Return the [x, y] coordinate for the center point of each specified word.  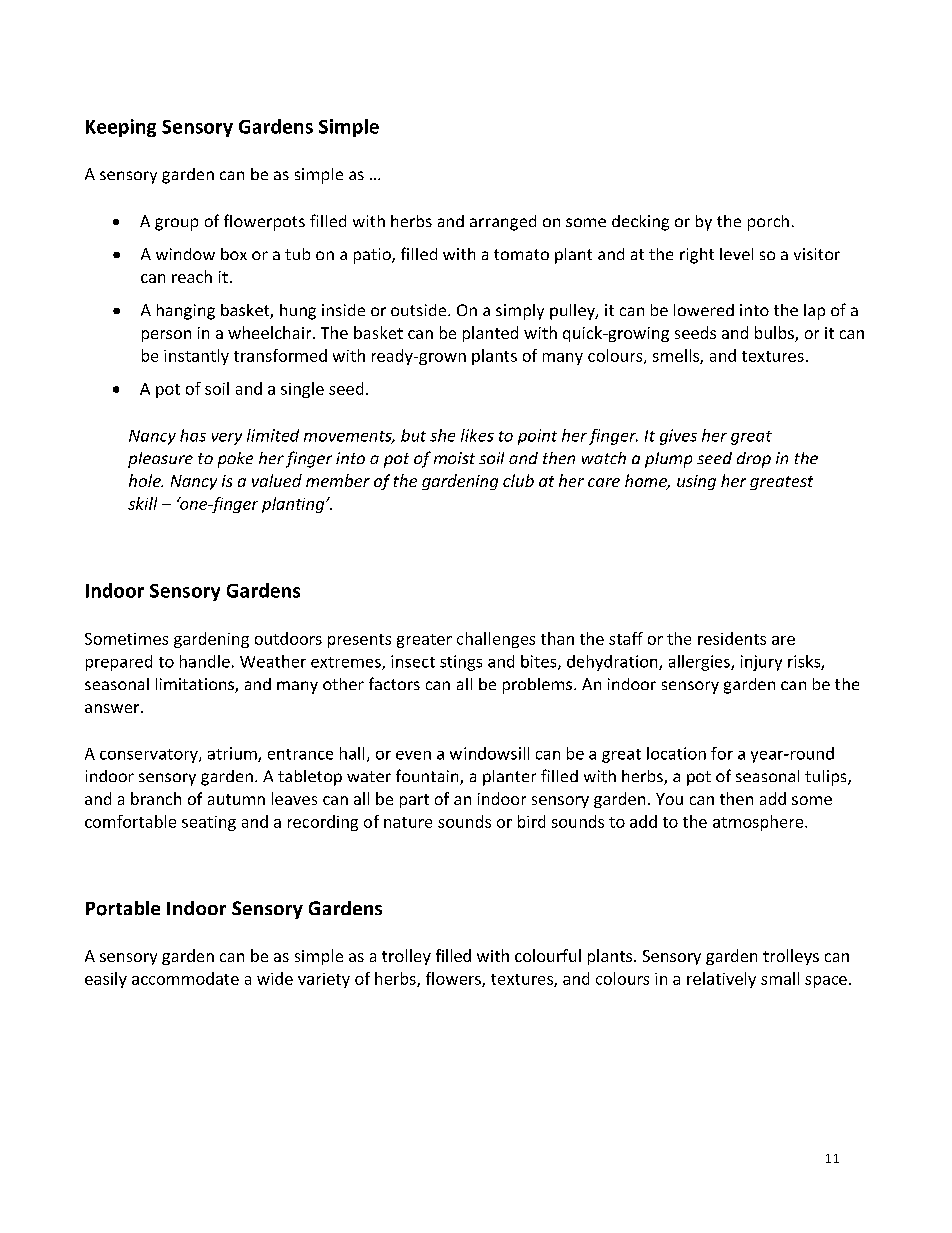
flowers [454, 979]
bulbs [775, 334]
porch [768, 223]
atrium [233, 754]
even [413, 755]
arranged [503, 223]
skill [142, 503]
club [518, 480]
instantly [196, 357]
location [676, 753]
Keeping [121, 128]
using [696, 482]
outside [420, 310]
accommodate [185, 978]
